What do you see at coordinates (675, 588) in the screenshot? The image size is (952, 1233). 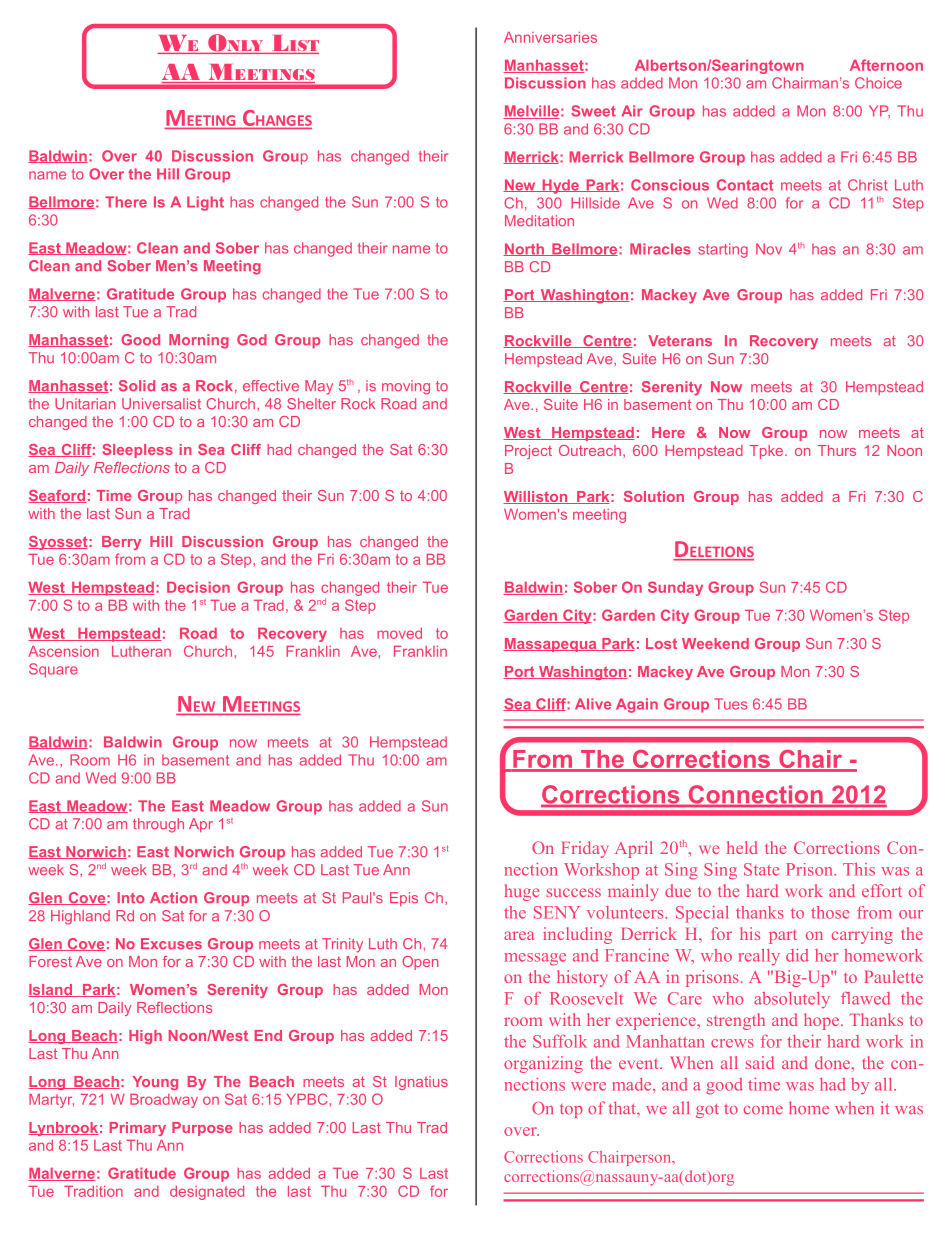 I see `Sunday` at bounding box center [675, 588].
